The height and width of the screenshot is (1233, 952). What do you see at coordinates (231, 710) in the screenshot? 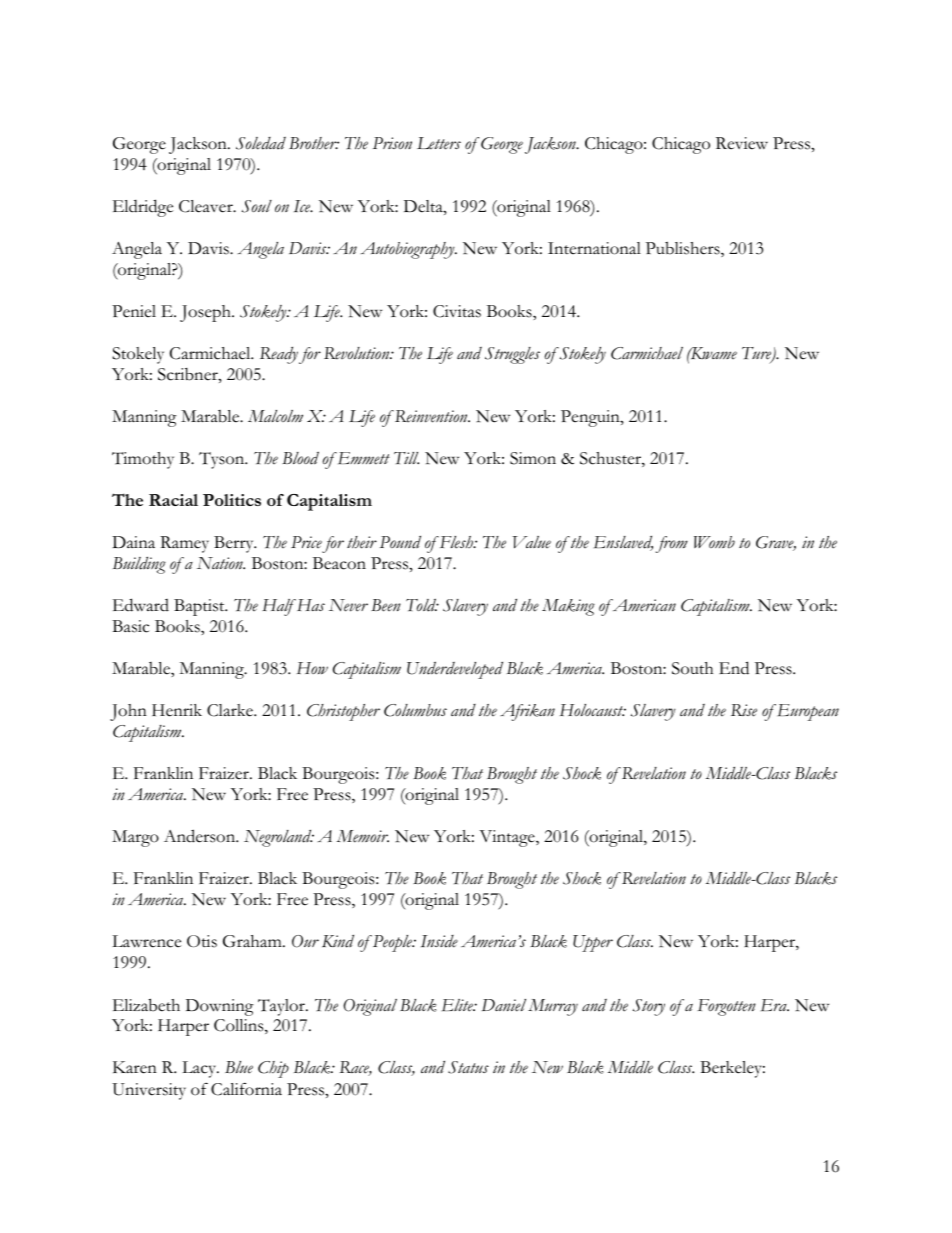
I see `Clarke` at bounding box center [231, 710].
